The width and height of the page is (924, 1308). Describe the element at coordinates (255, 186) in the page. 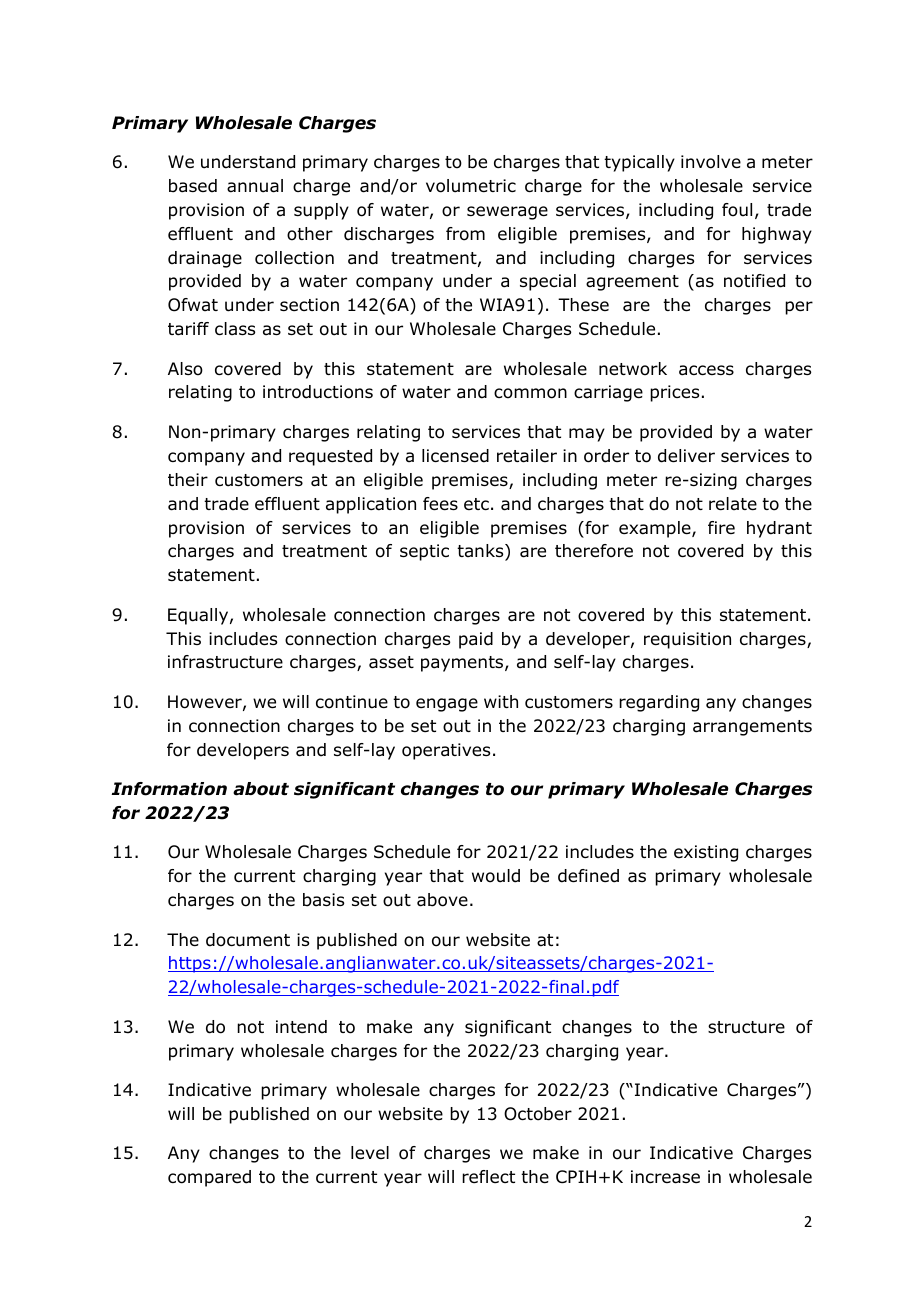

I see `annual` at that location.
